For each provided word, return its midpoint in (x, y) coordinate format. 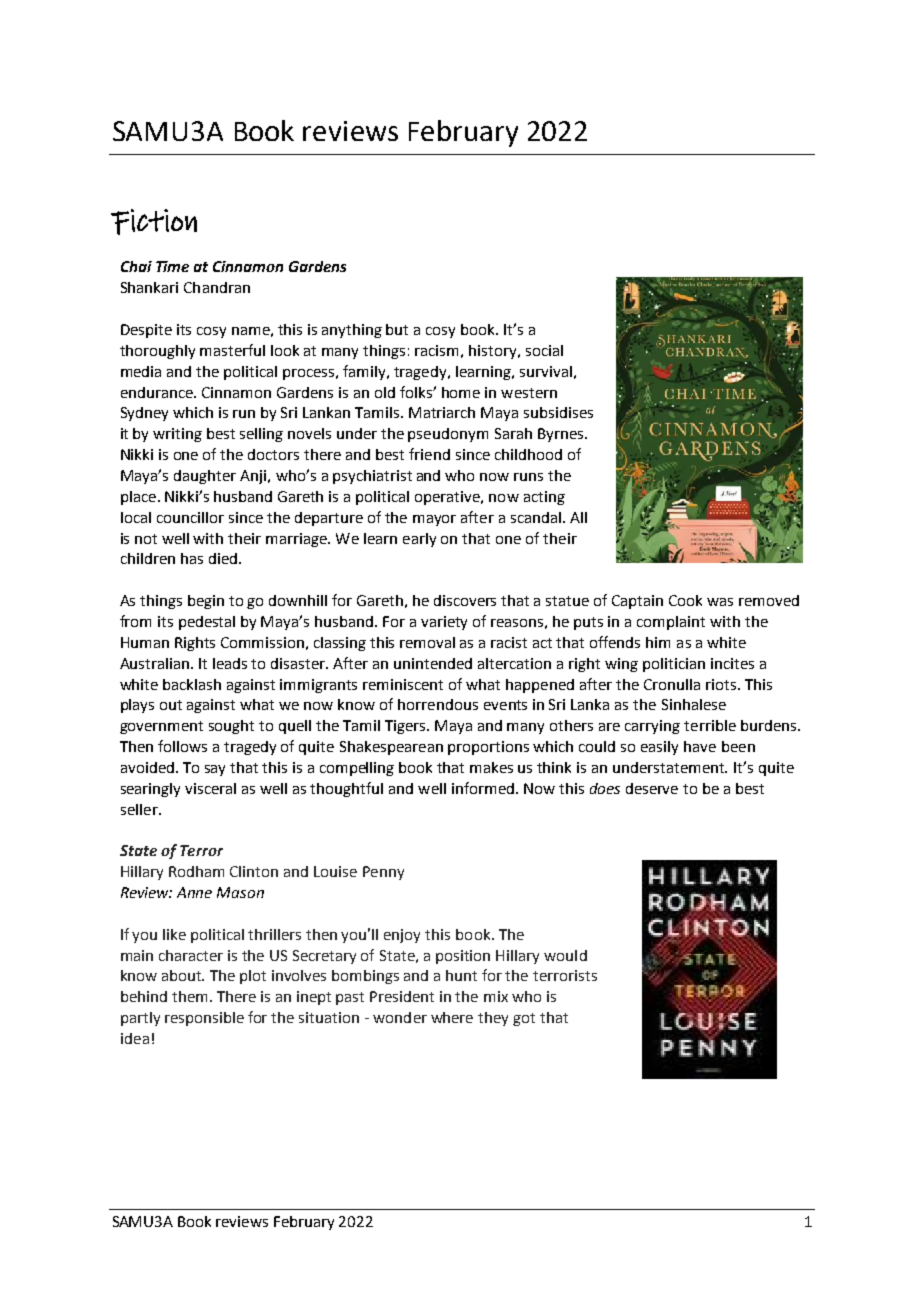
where (452, 1017)
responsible (204, 1019)
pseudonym (448, 435)
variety (444, 623)
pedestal (207, 623)
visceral (210, 788)
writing (177, 435)
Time (172, 266)
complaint (671, 623)
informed (483, 788)
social (544, 350)
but (397, 329)
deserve (652, 788)
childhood (528, 454)
